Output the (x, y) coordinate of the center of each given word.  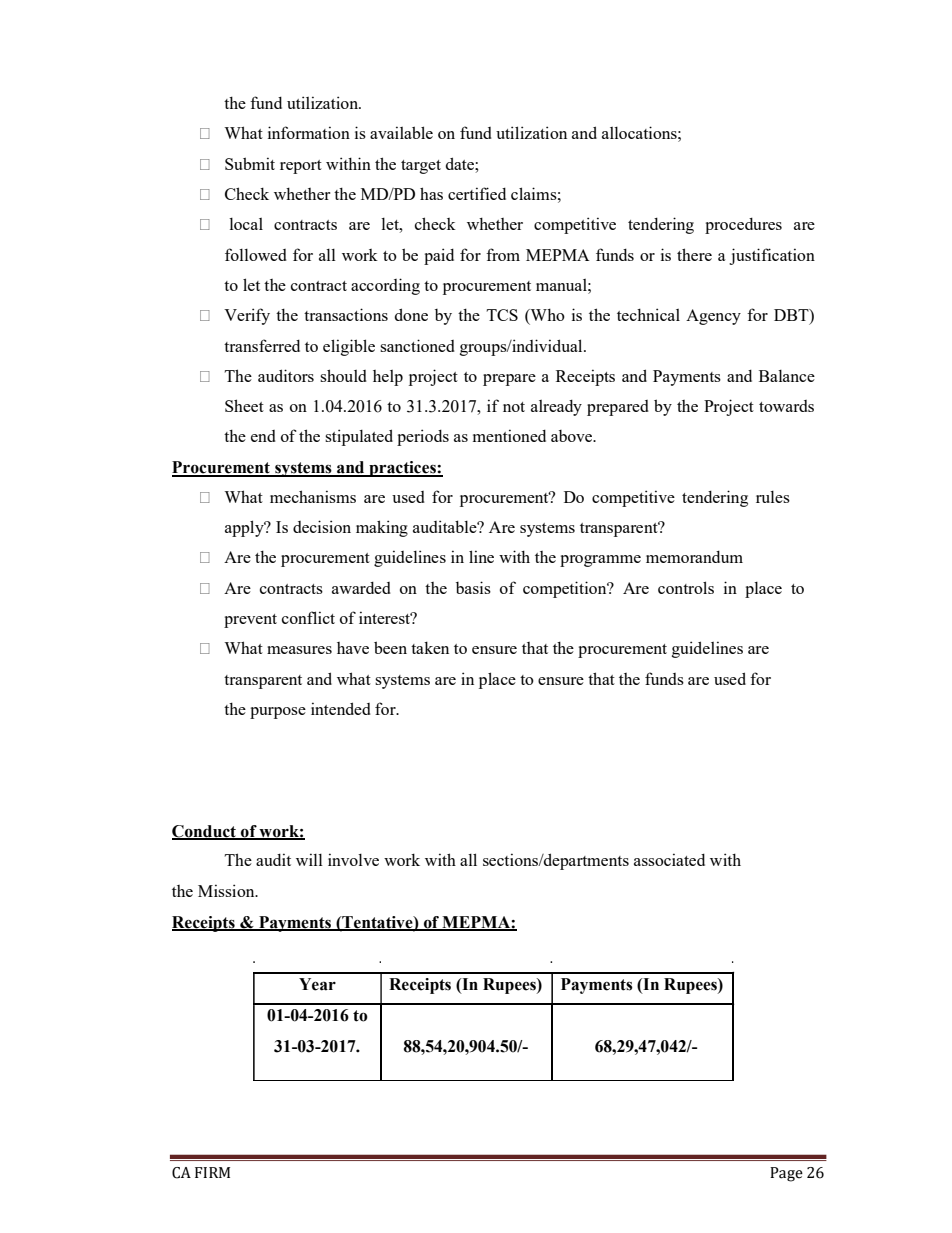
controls (686, 587)
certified (477, 193)
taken (430, 647)
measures (299, 650)
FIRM (212, 1172)
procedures (743, 226)
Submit (250, 163)
